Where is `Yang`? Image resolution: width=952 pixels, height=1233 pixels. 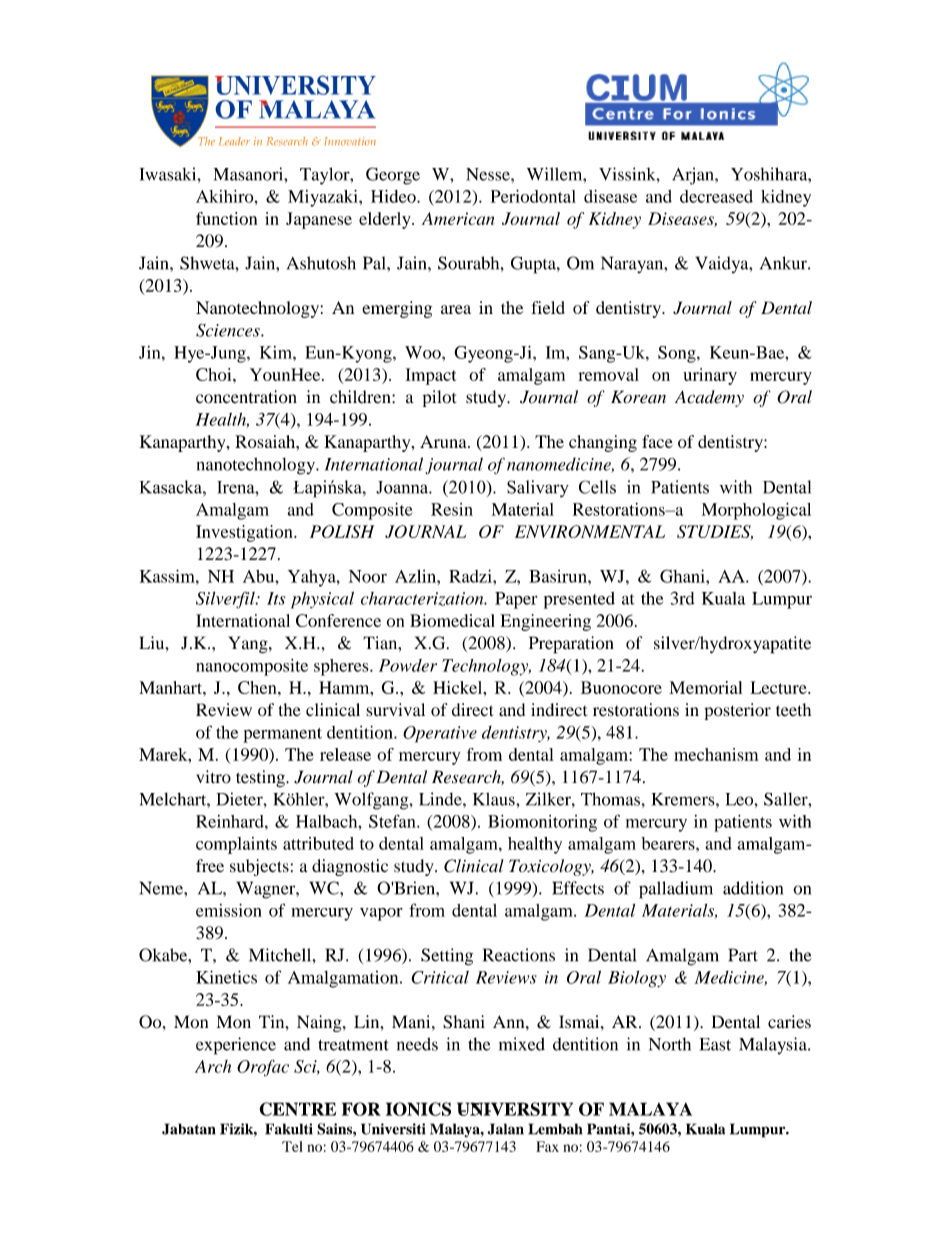 Yang is located at coordinates (249, 645).
